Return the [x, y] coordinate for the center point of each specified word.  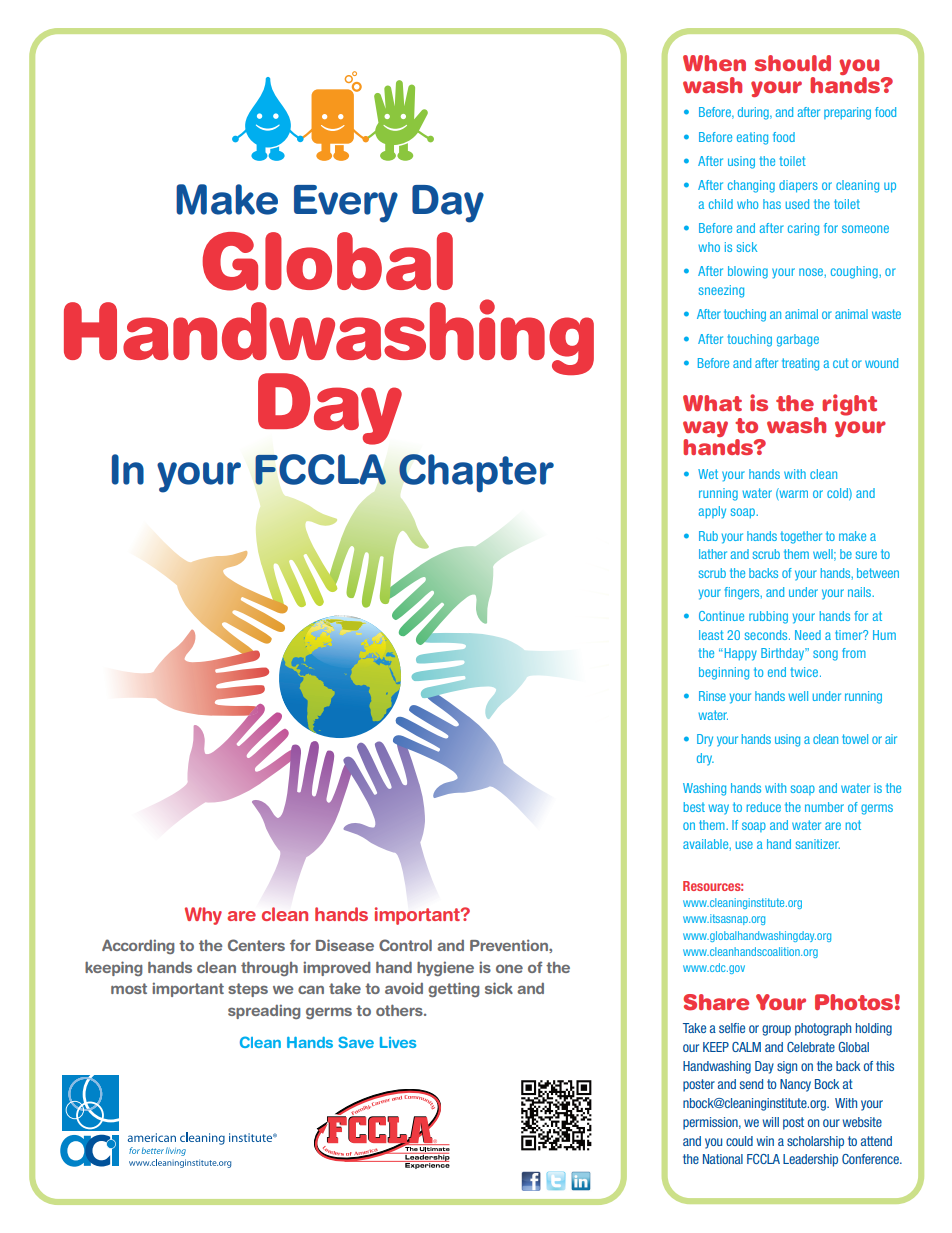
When [714, 63]
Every [346, 204]
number [824, 807]
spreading [264, 1011]
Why [203, 916]
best [694, 807]
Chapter [476, 473]
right [849, 405]
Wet [708, 474]
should [793, 63]
